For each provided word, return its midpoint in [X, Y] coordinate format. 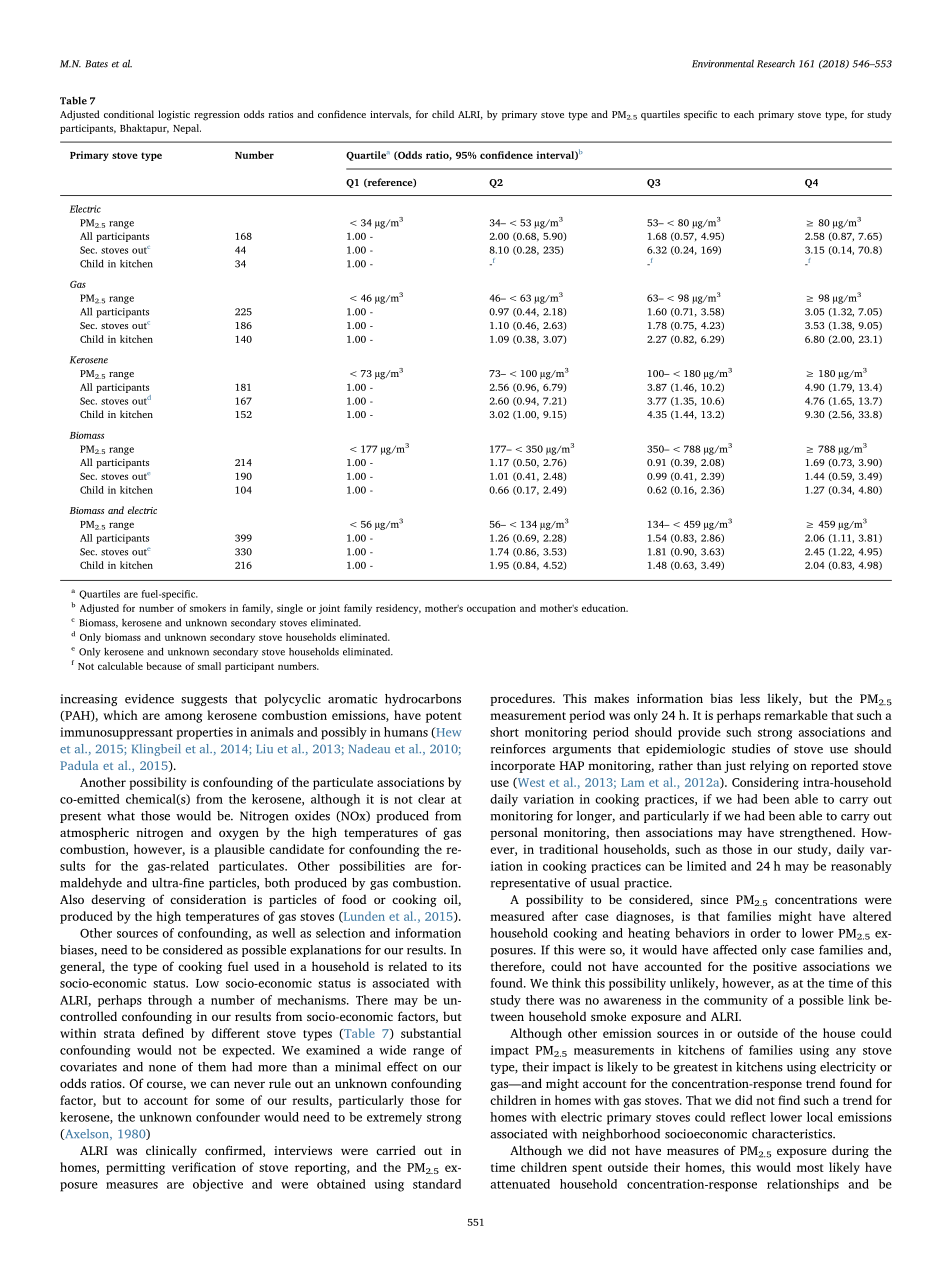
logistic [174, 115]
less [750, 698]
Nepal [187, 129]
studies [751, 749]
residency [398, 609]
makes [611, 698]
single [290, 609]
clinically [171, 1151]
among [184, 718]
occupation [491, 609]
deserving [118, 900]
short [504, 732]
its [455, 966]
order [765, 933]
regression [217, 116]
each [744, 114]
